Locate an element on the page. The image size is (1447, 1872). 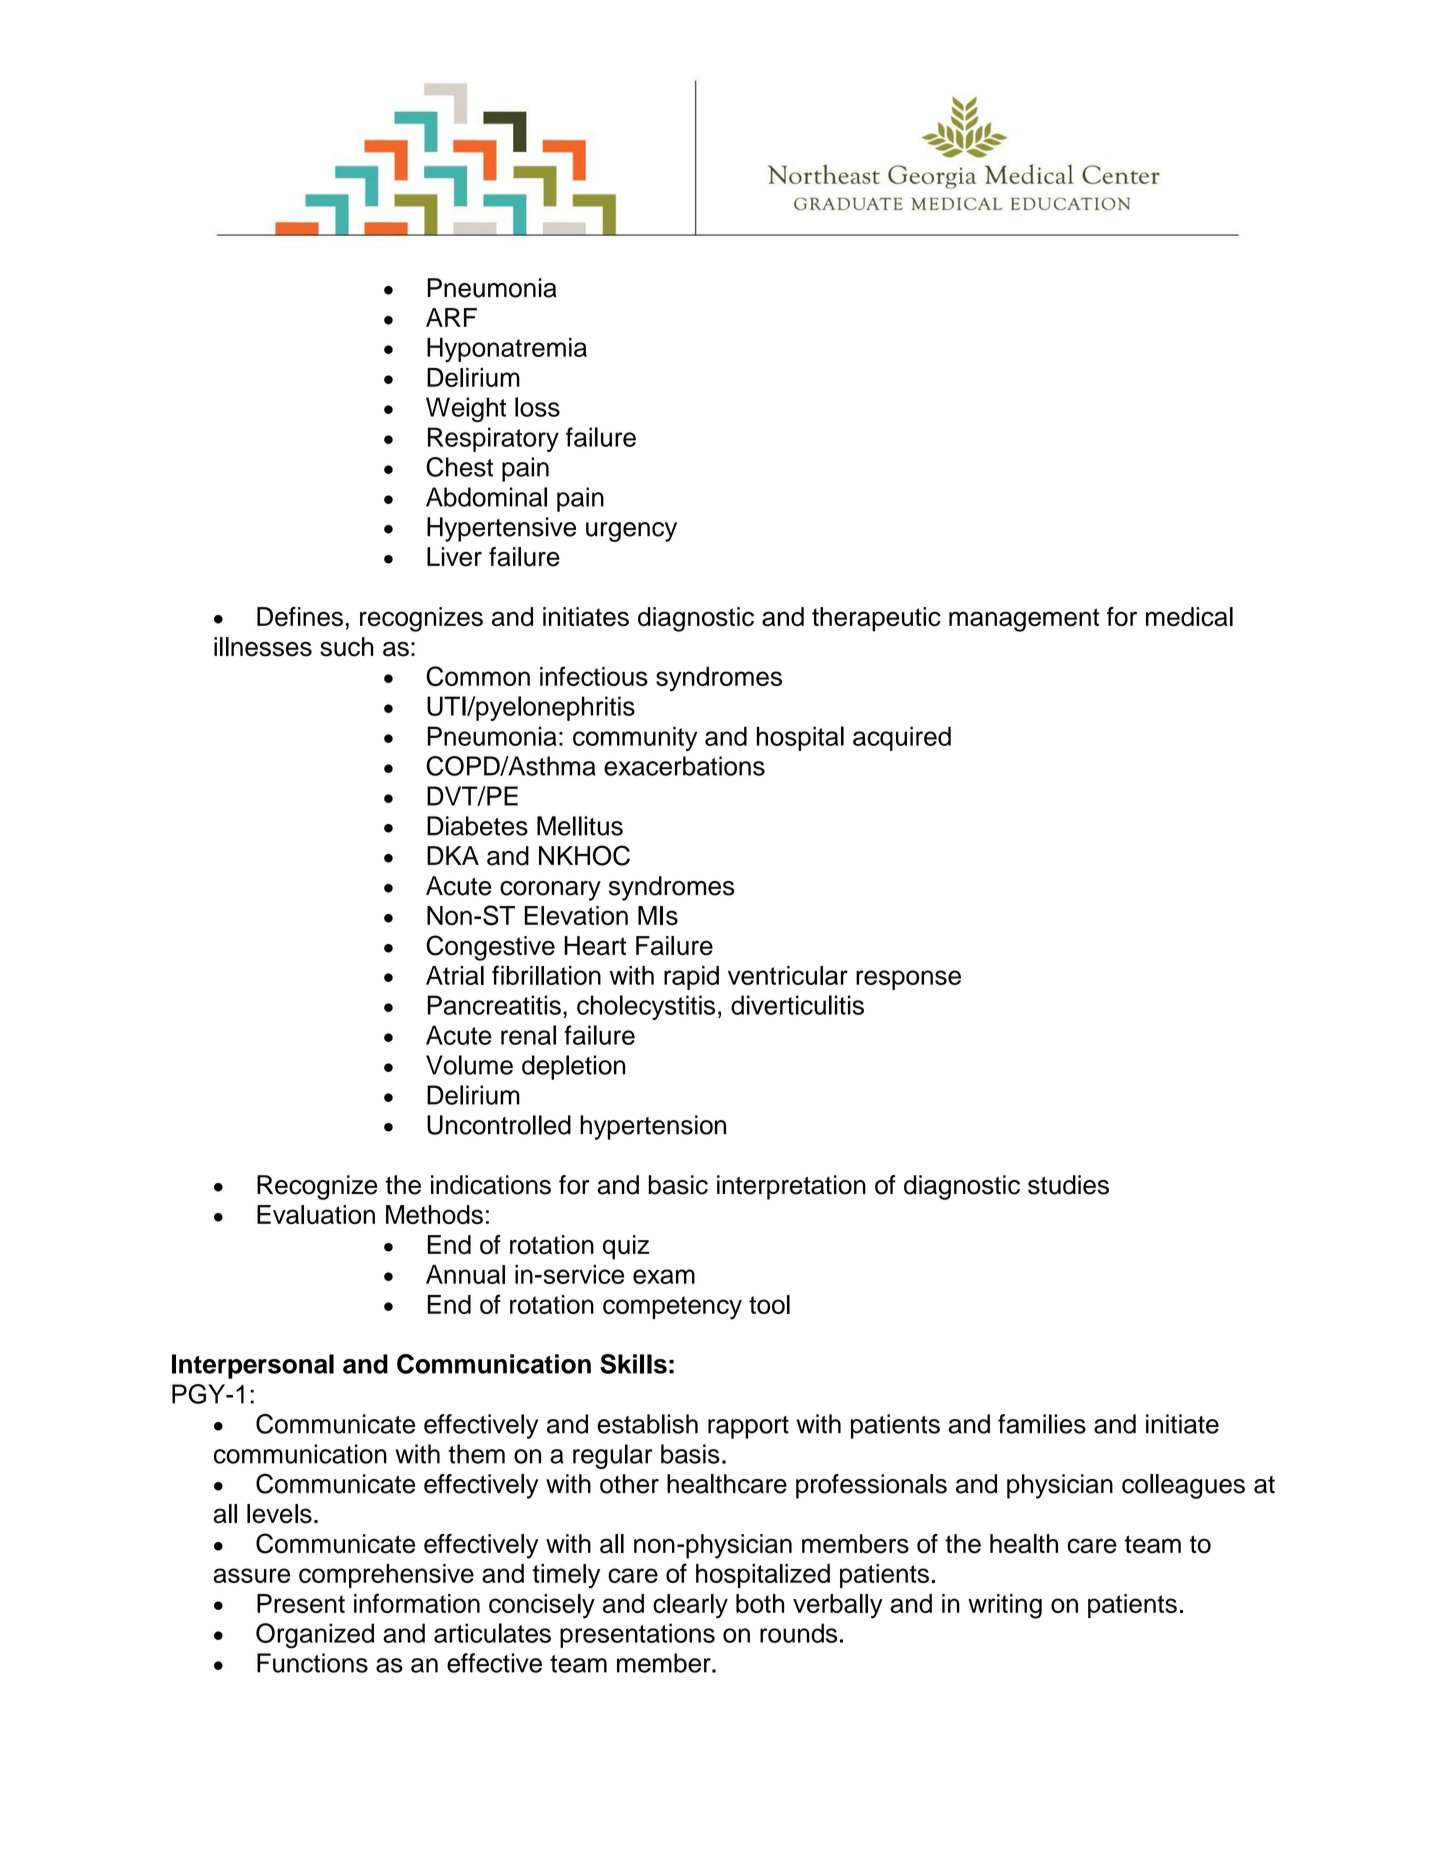
Organized is located at coordinates (315, 1636).
